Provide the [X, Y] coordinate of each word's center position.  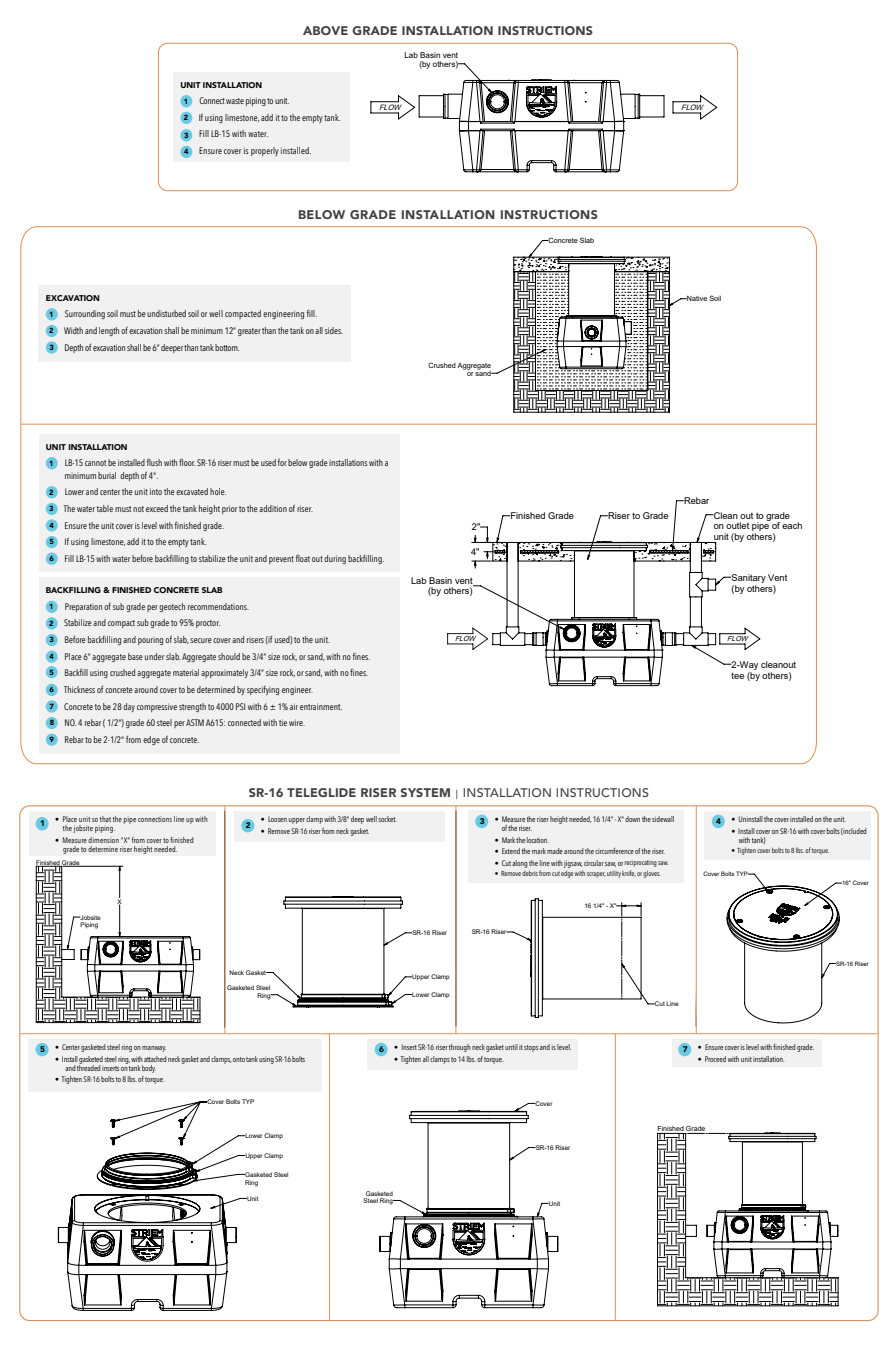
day [129, 707]
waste [235, 101]
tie [283, 722]
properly [265, 151]
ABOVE [325, 30]
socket [387, 819]
